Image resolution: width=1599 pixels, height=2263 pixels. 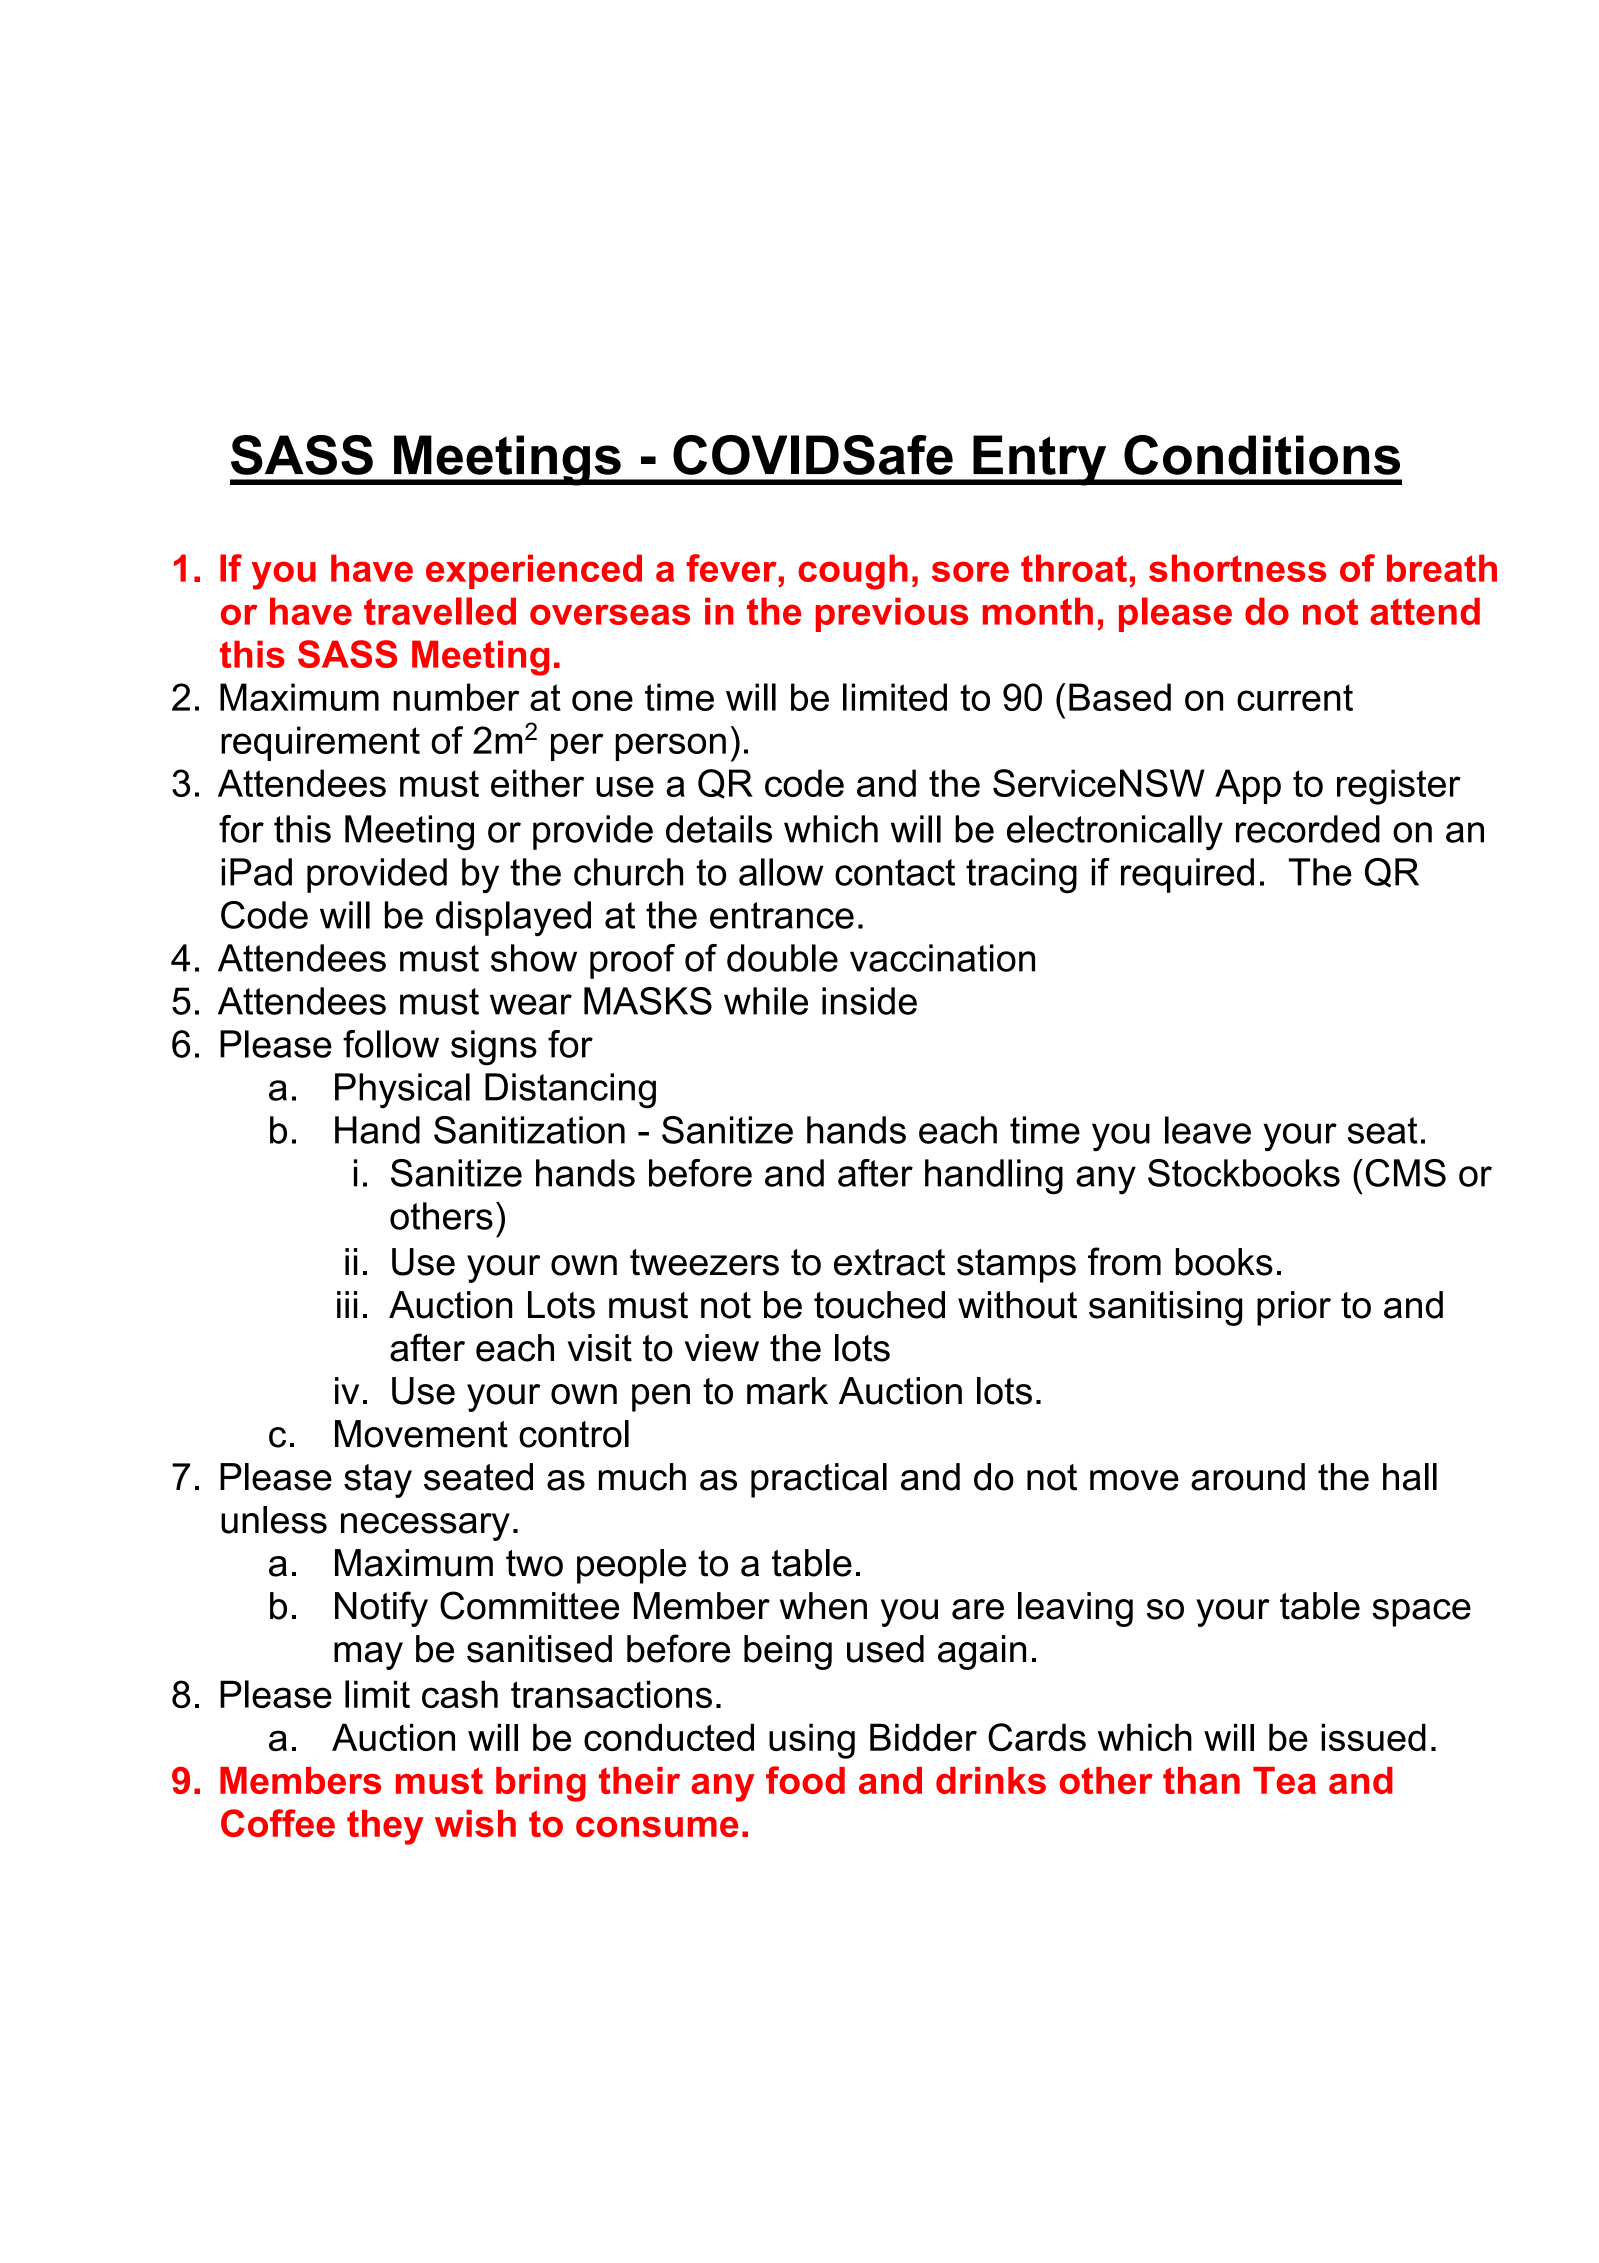 I want to click on experienced, so click(x=534, y=571).
